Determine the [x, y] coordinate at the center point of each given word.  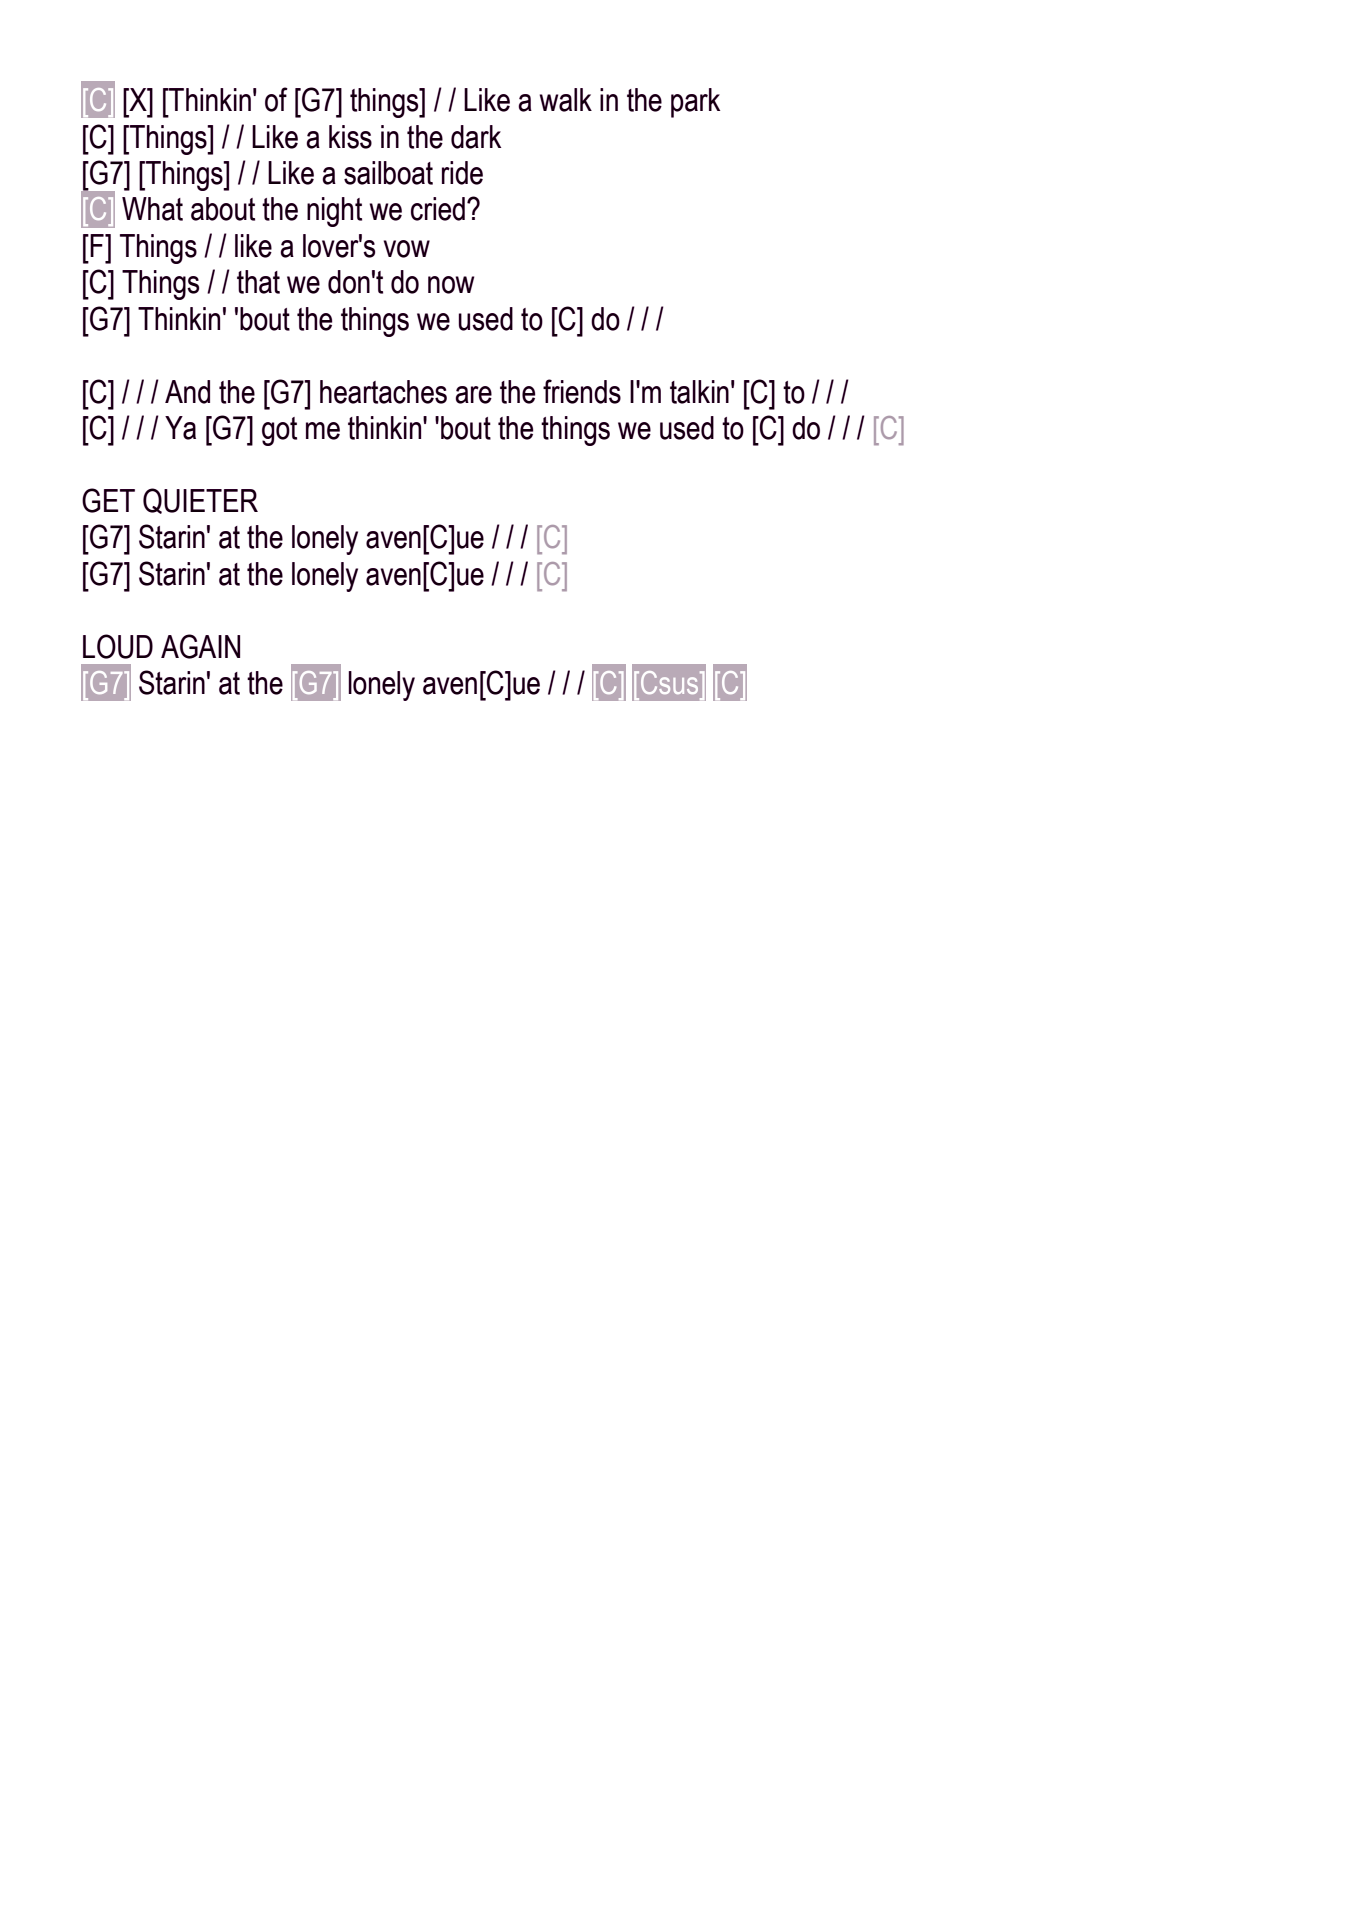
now [451, 285]
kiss [350, 137]
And [187, 392]
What [152, 209]
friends [582, 391]
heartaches [383, 392]
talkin [699, 392]
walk [565, 100]
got [279, 431]
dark [476, 137]
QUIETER [200, 501]
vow [407, 249]
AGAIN [200, 646]
